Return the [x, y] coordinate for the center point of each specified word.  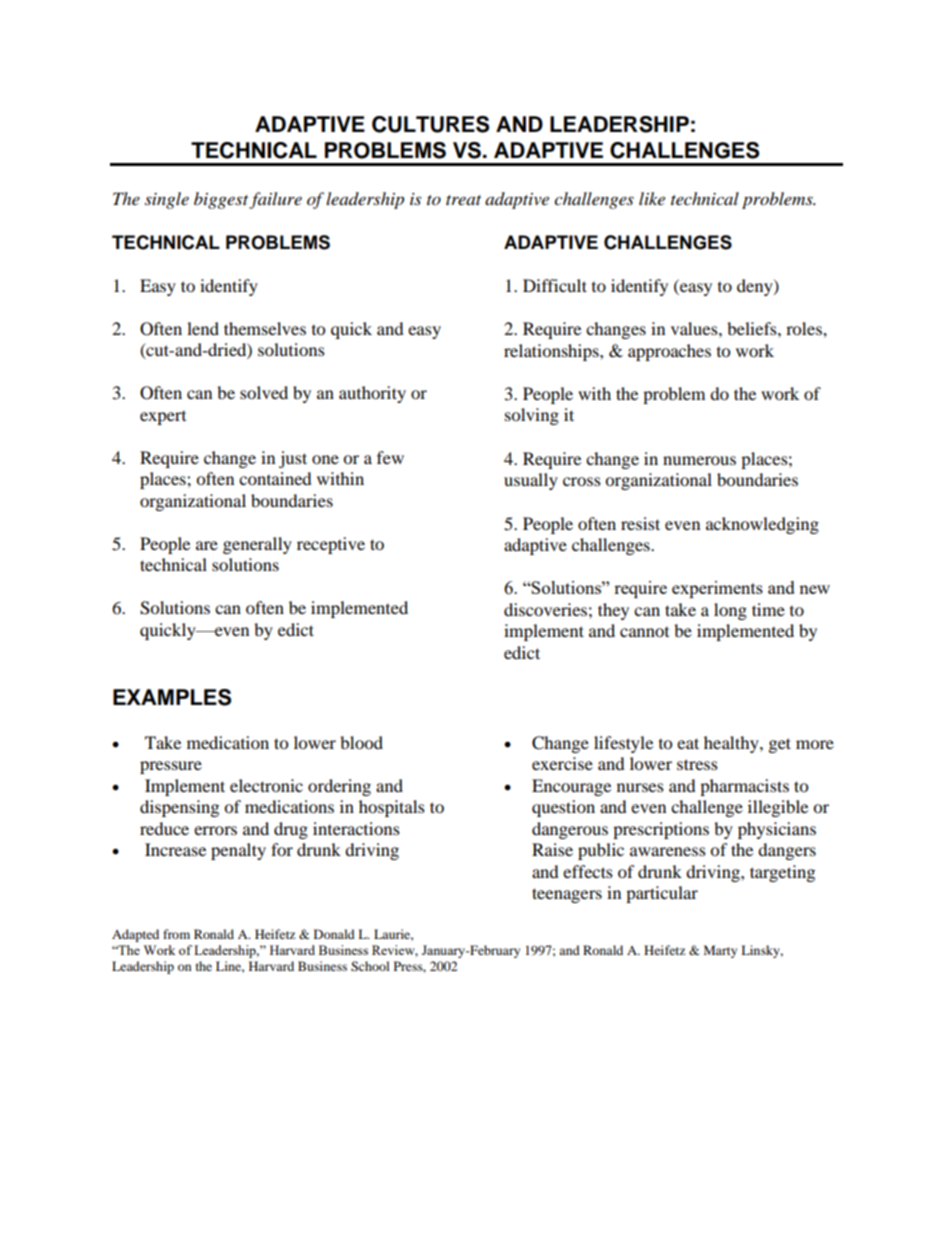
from [176, 934]
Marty [720, 951]
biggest [221, 200]
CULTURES [430, 124]
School [370, 966]
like [652, 198]
